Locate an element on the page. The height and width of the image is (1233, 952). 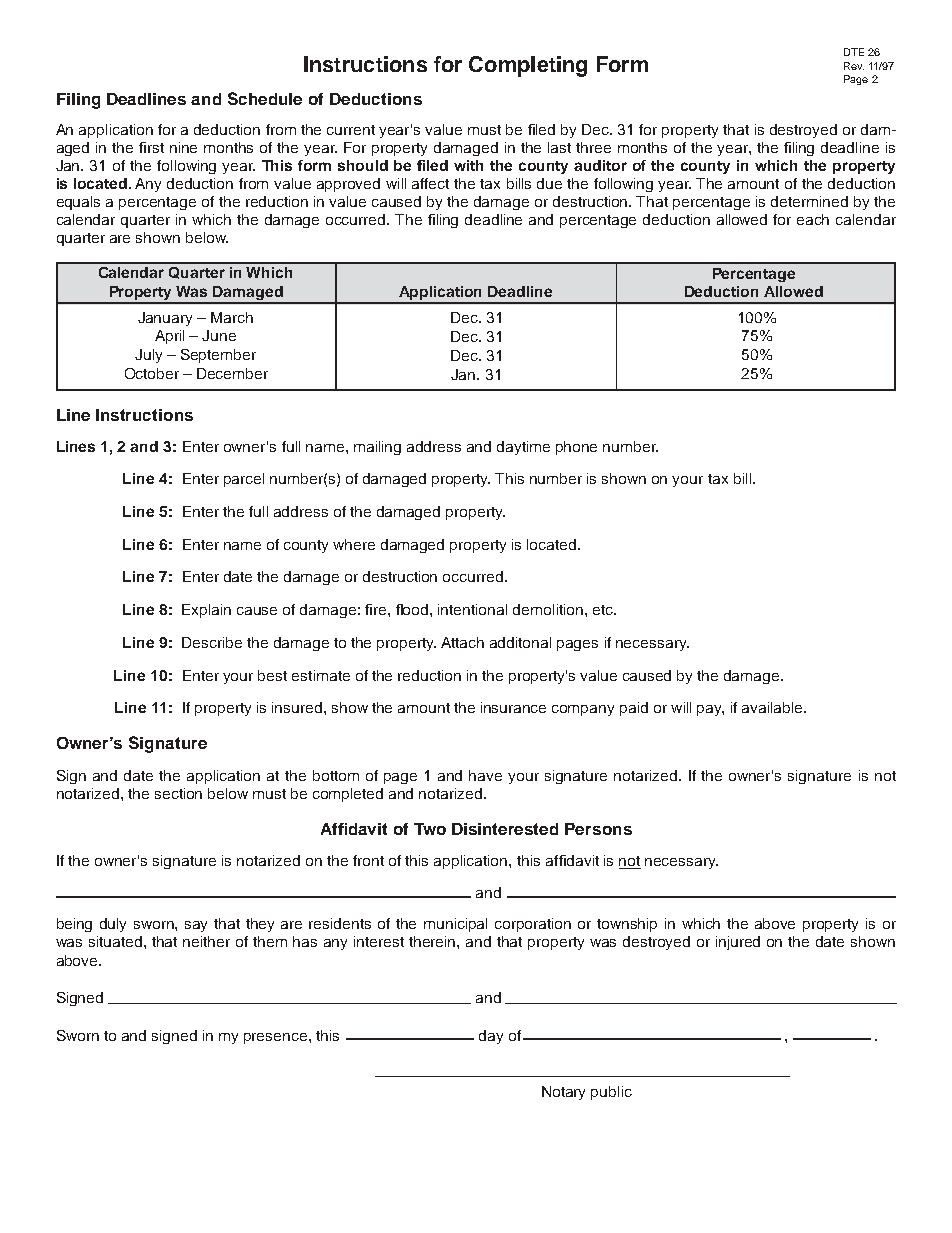
nine is located at coordinates (183, 147).
